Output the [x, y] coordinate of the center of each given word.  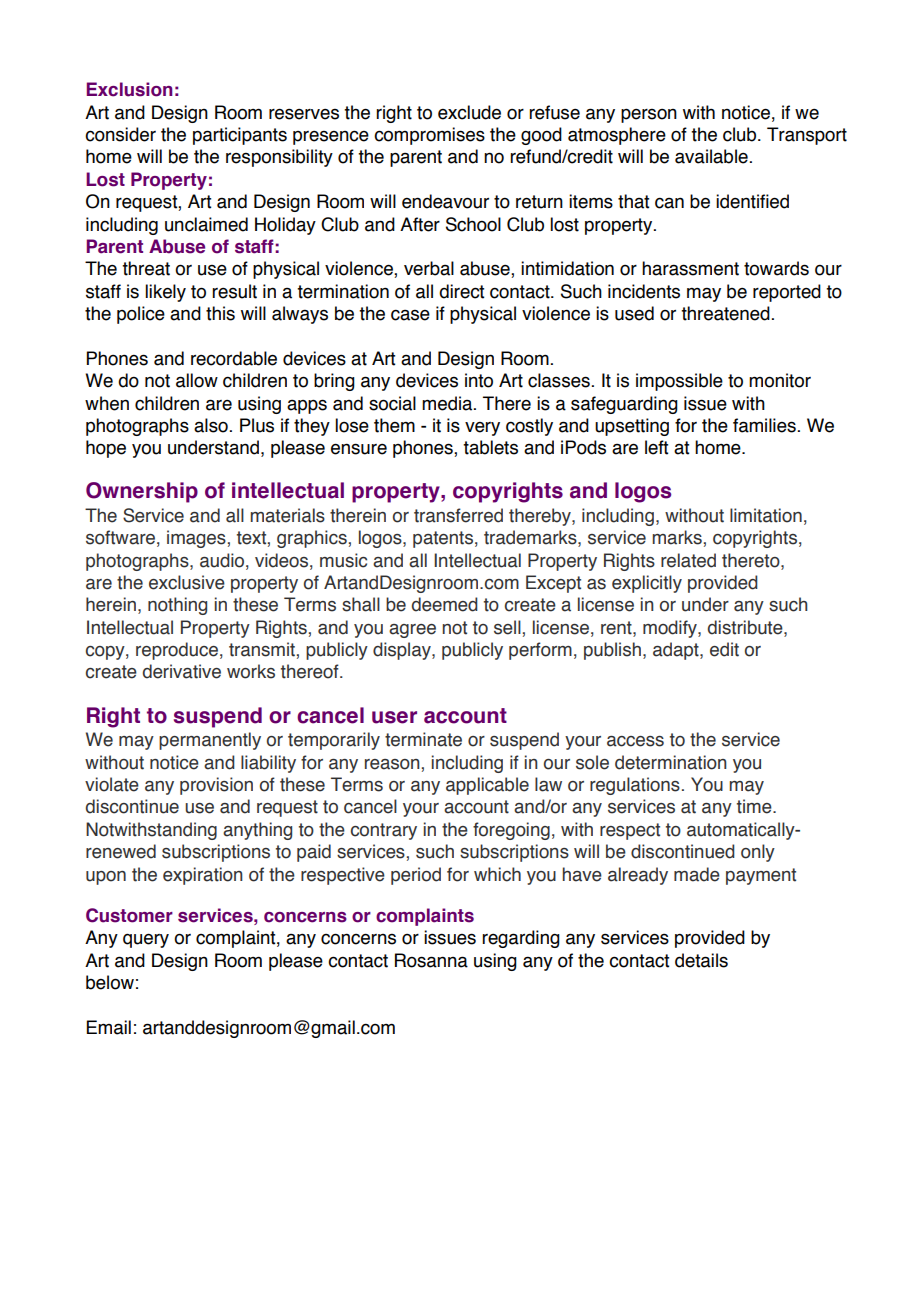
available [711, 156]
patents [443, 539]
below [110, 982]
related [688, 560]
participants [240, 136]
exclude [469, 112]
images [196, 539]
